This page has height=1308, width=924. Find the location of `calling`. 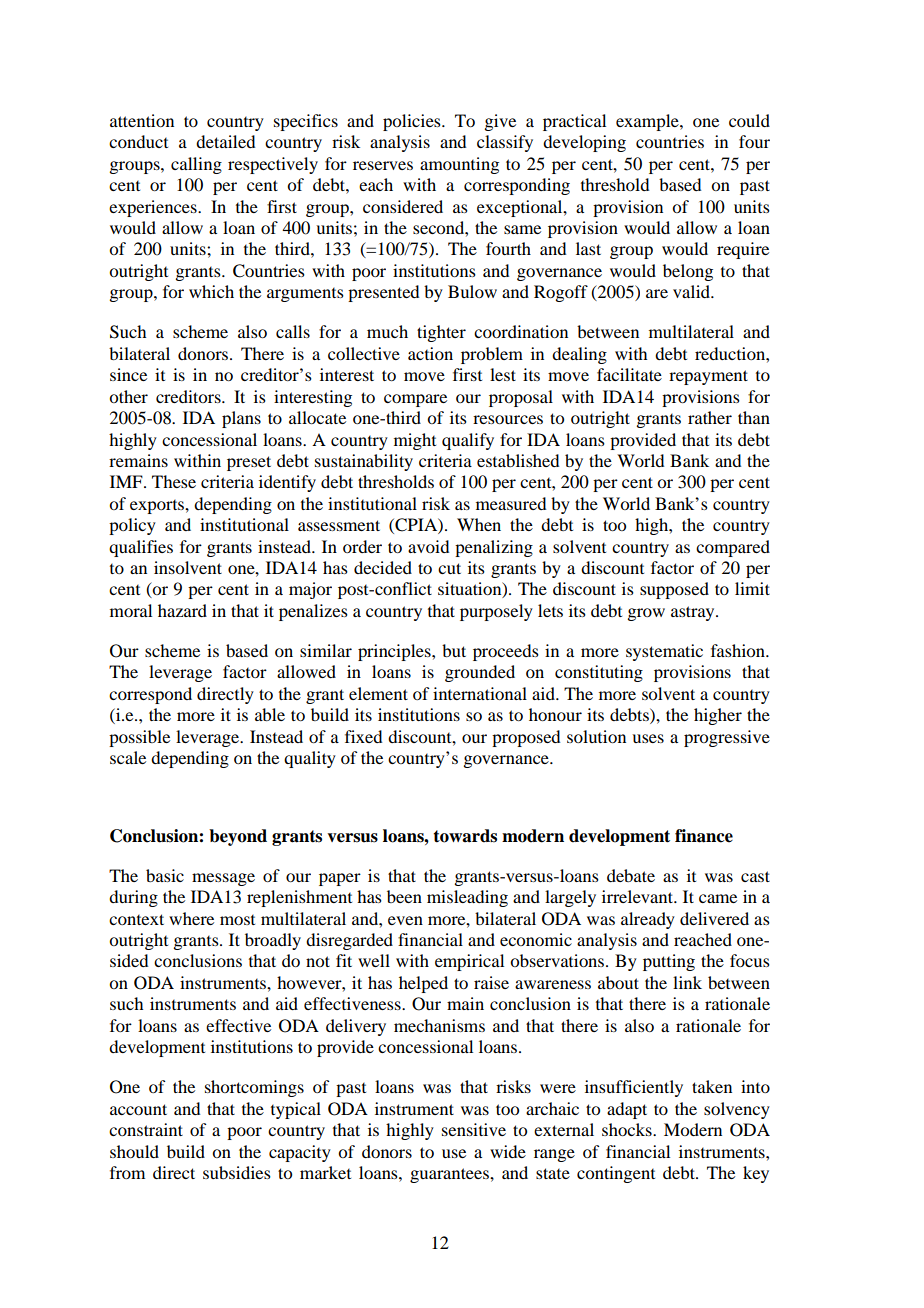

calling is located at coordinates (196, 165).
